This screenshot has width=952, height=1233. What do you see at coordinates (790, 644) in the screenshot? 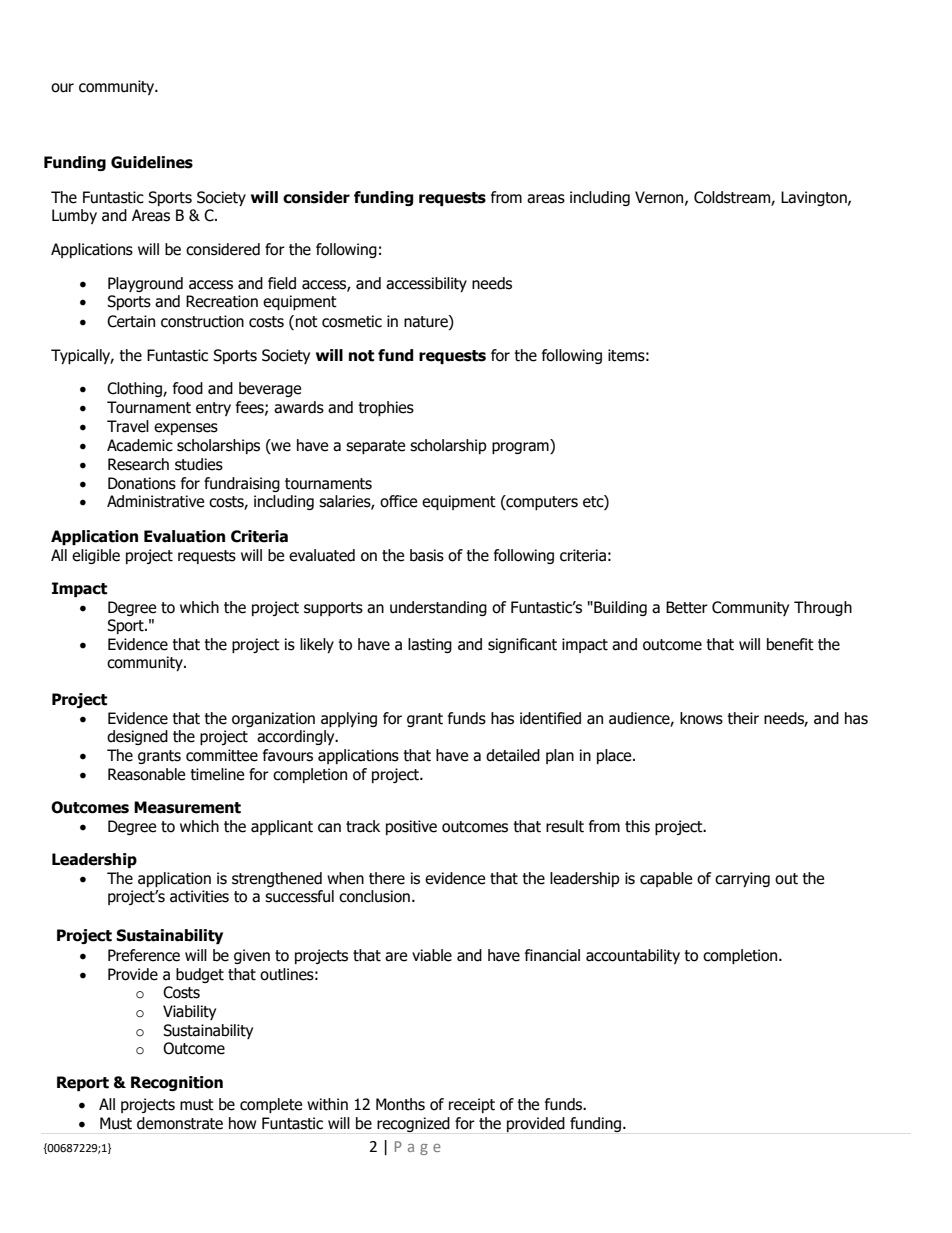
I see `benefit` at bounding box center [790, 644].
